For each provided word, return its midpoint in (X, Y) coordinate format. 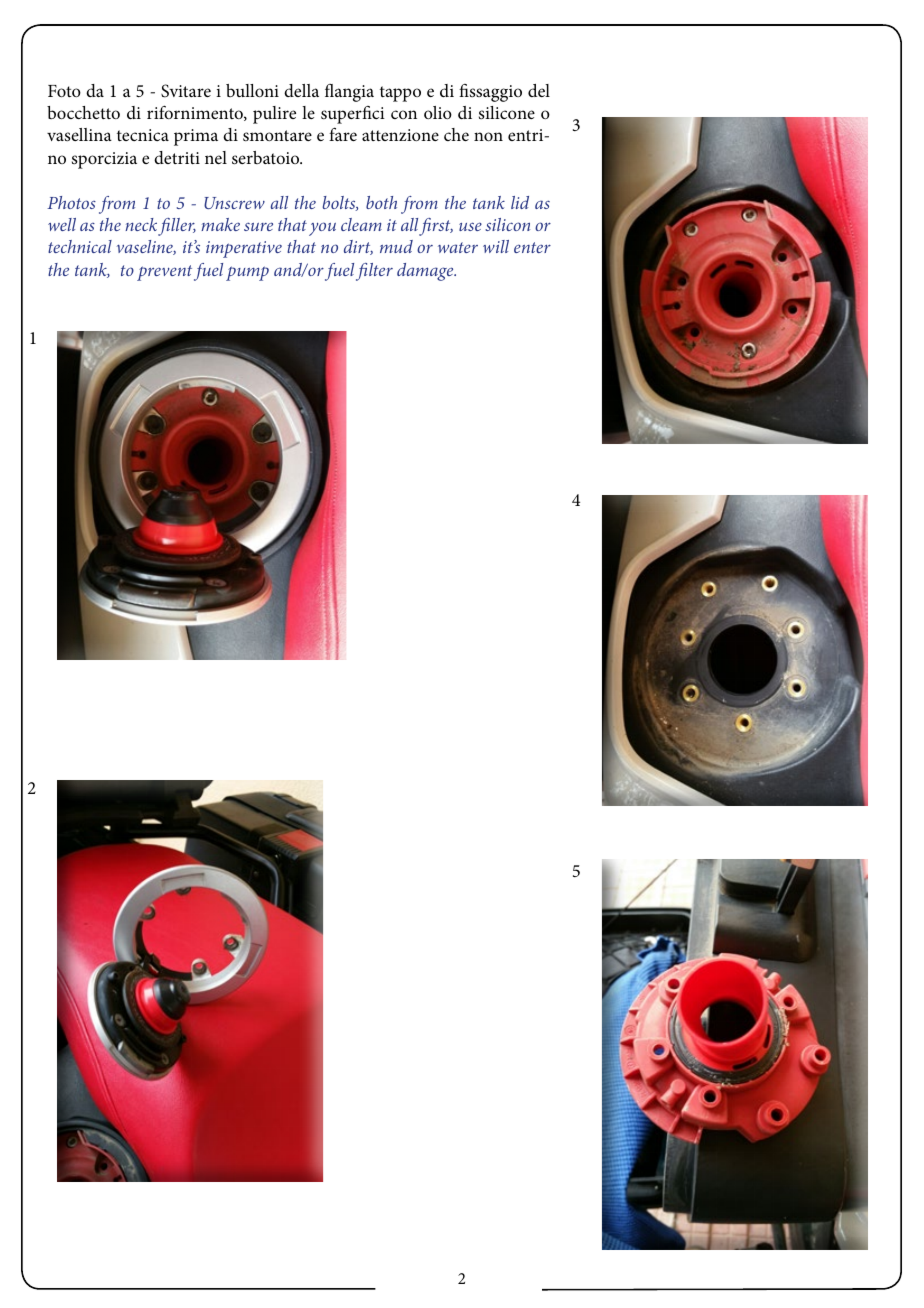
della (301, 90)
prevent (164, 273)
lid (520, 202)
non (488, 136)
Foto (64, 91)
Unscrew (234, 203)
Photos (71, 202)
